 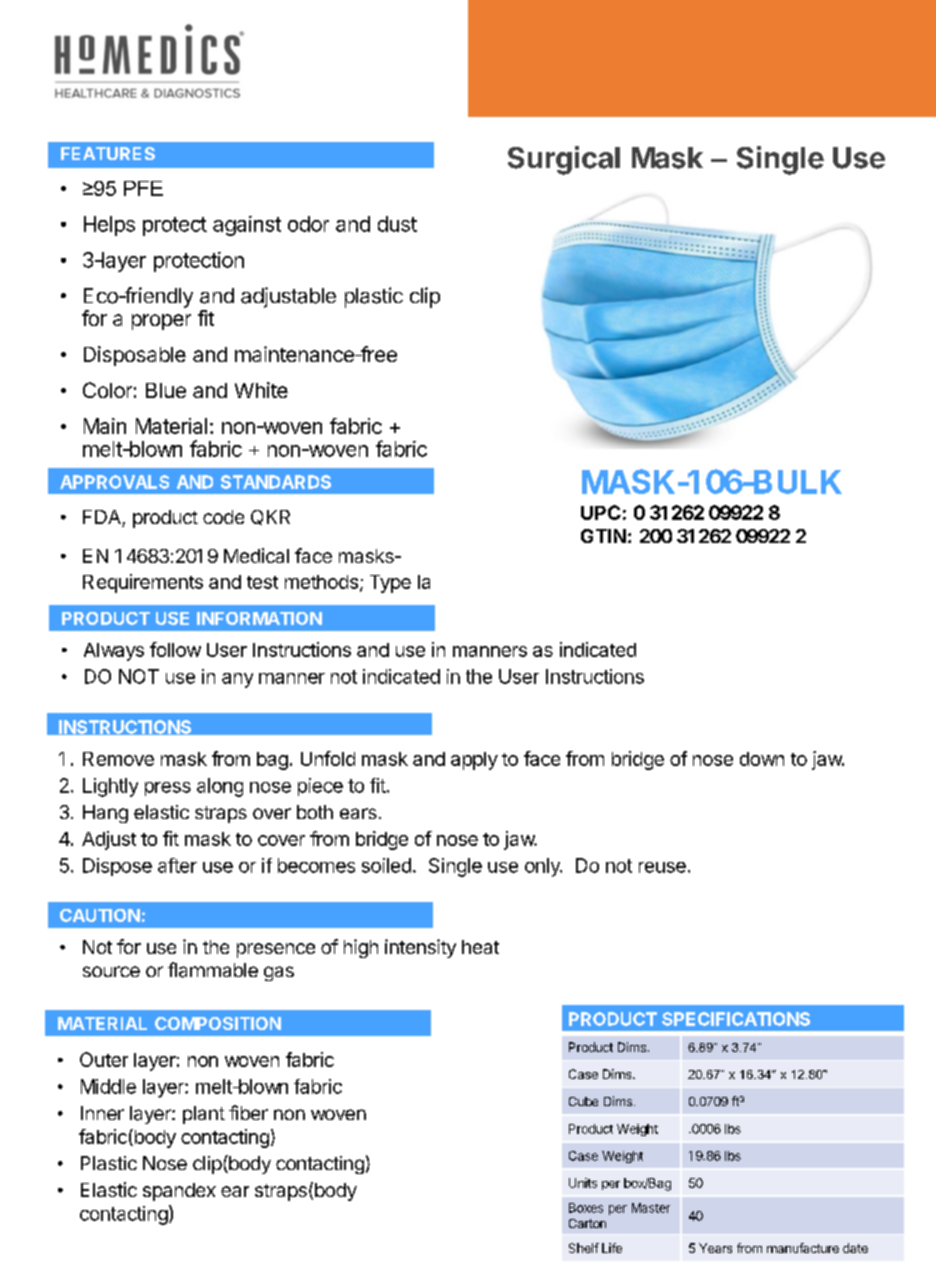 What do you see at coordinates (397, 224) in the page?
I see `dust` at bounding box center [397, 224].
